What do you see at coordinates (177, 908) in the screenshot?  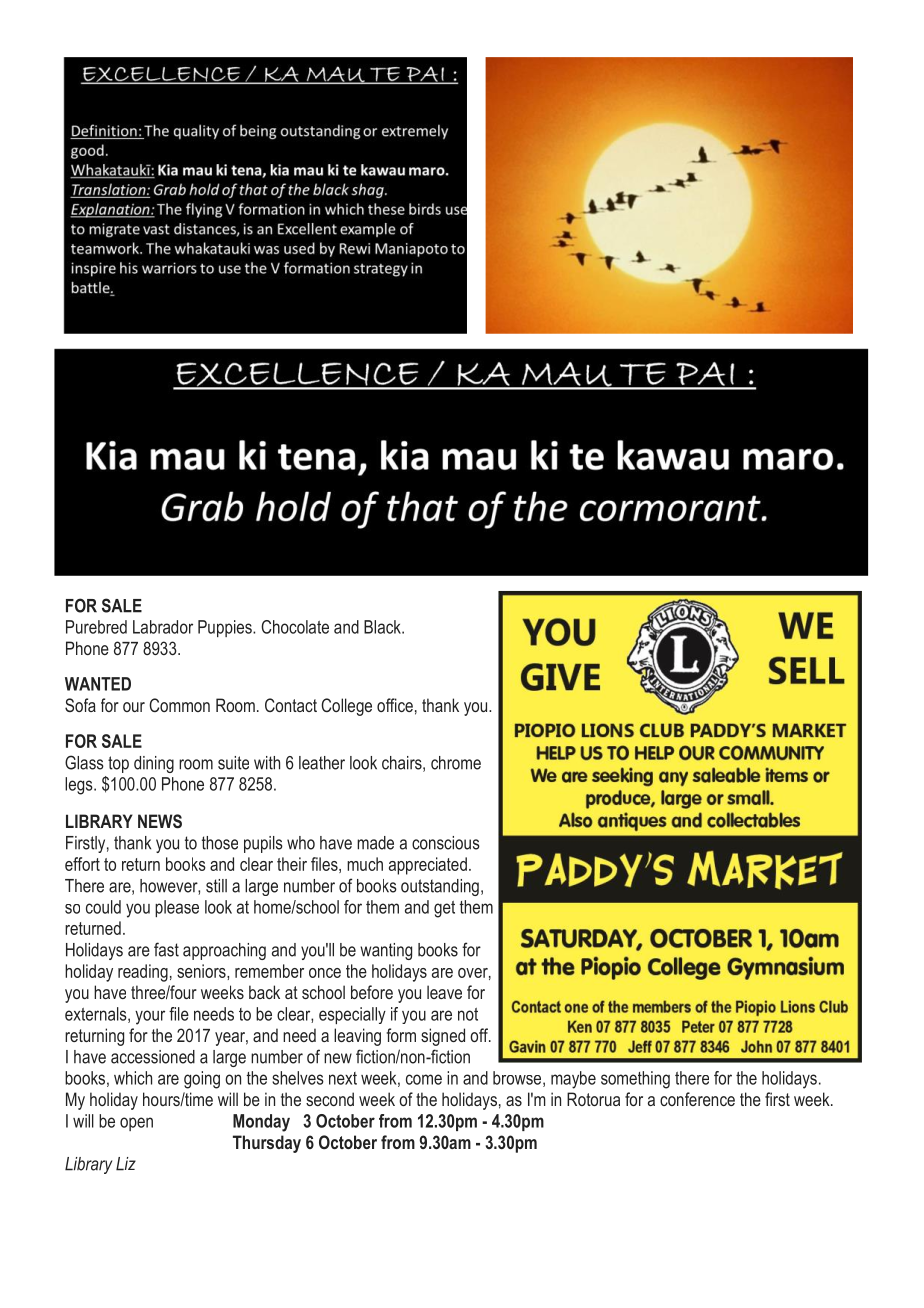 I see `please` at bounding box center [177, 908].
